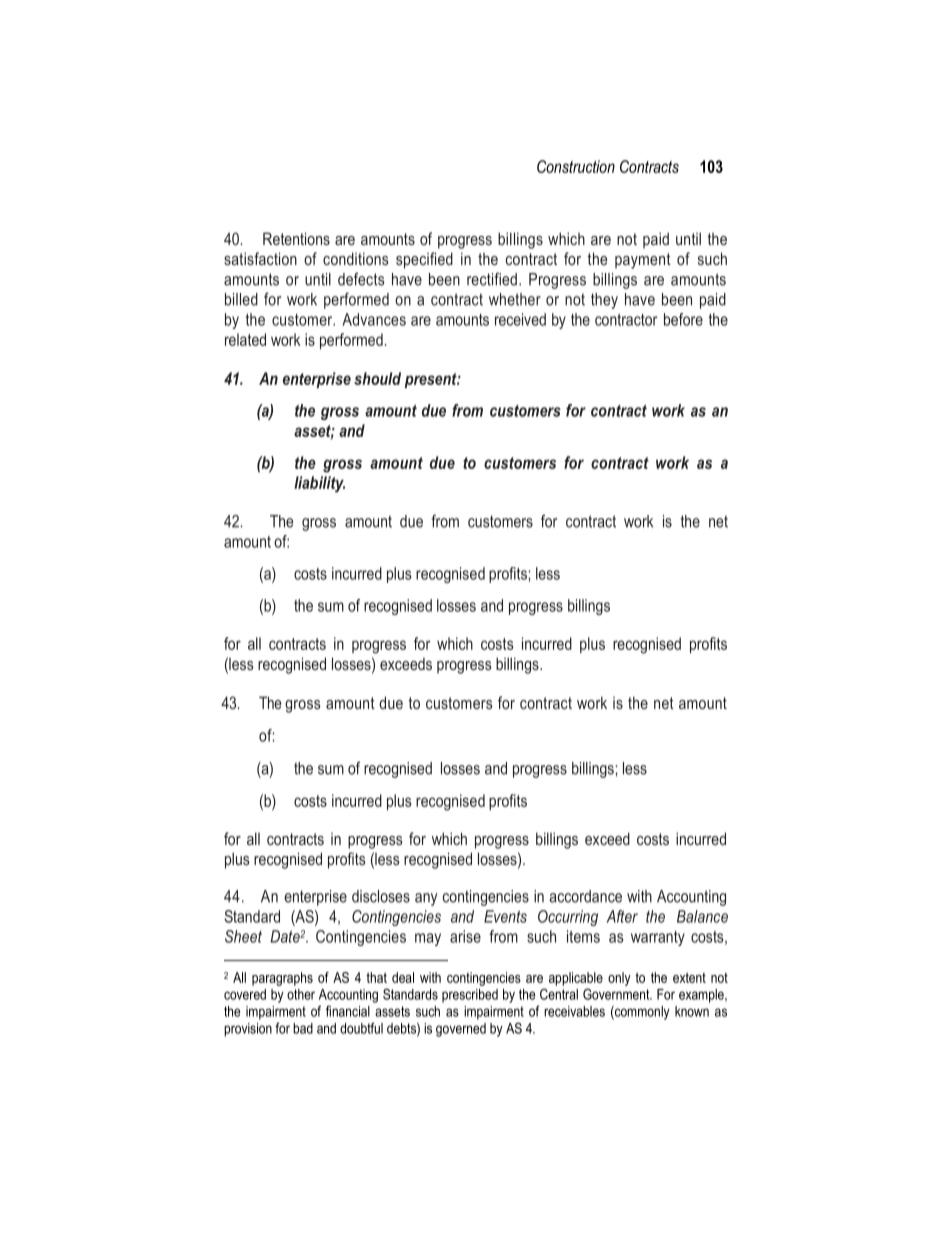 This screenshot has width=952, height=1233. Describe the element at coordinates (377, 378) in the screenshot. I see `should` at that location.
